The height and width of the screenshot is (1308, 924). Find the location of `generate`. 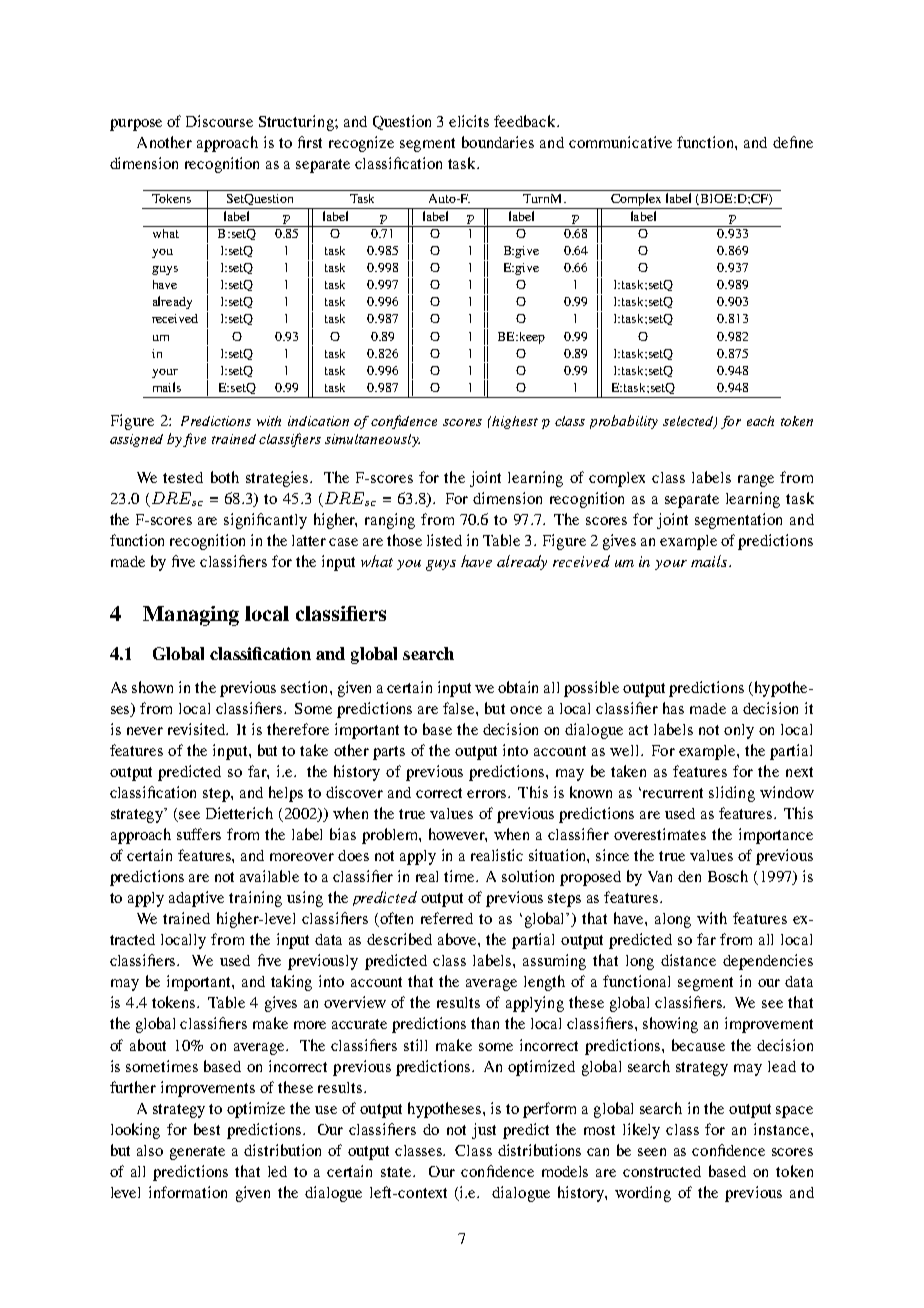

generate is located at coordinates (197, 1153).
